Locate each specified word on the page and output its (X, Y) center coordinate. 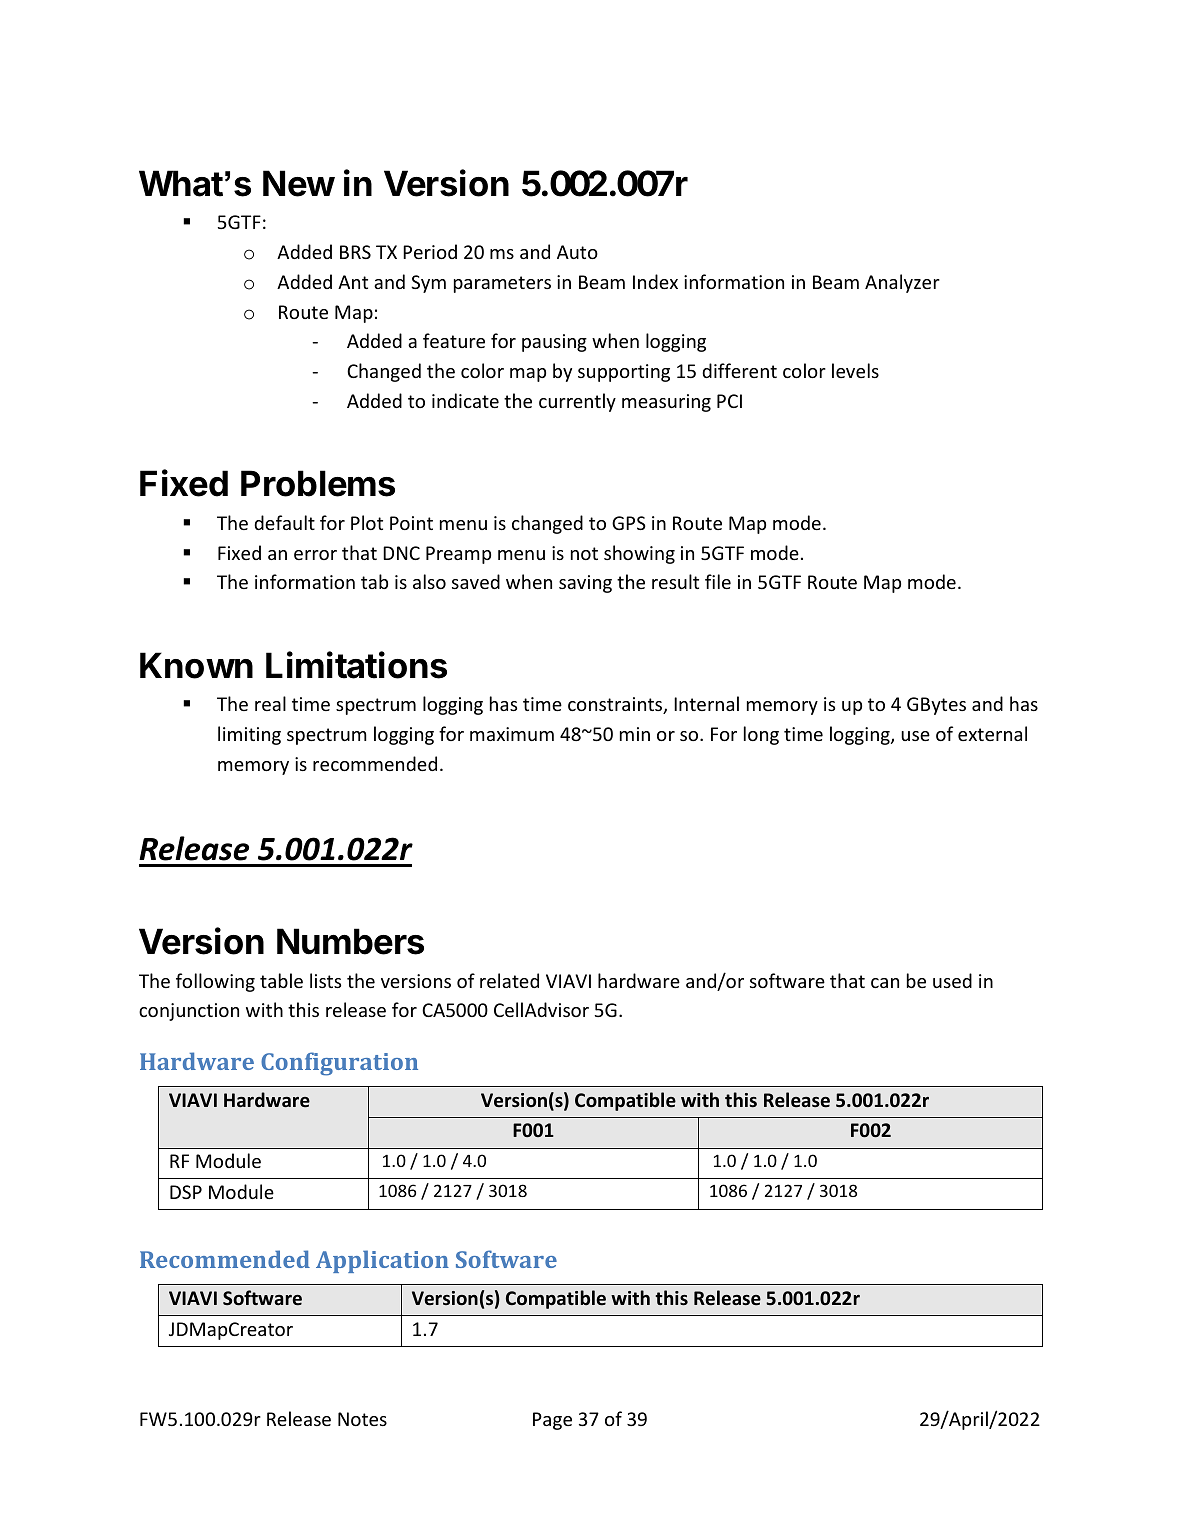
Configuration (339, 1064)
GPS (629, 523)
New (299, 183)
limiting (249, 735)
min (635, 734)
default (284, 522)
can (885, 983)
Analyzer (902, 283)
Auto (577, 252)
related (509, 980)
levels (855, 370)
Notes (362, 1419)
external (992, 733)
